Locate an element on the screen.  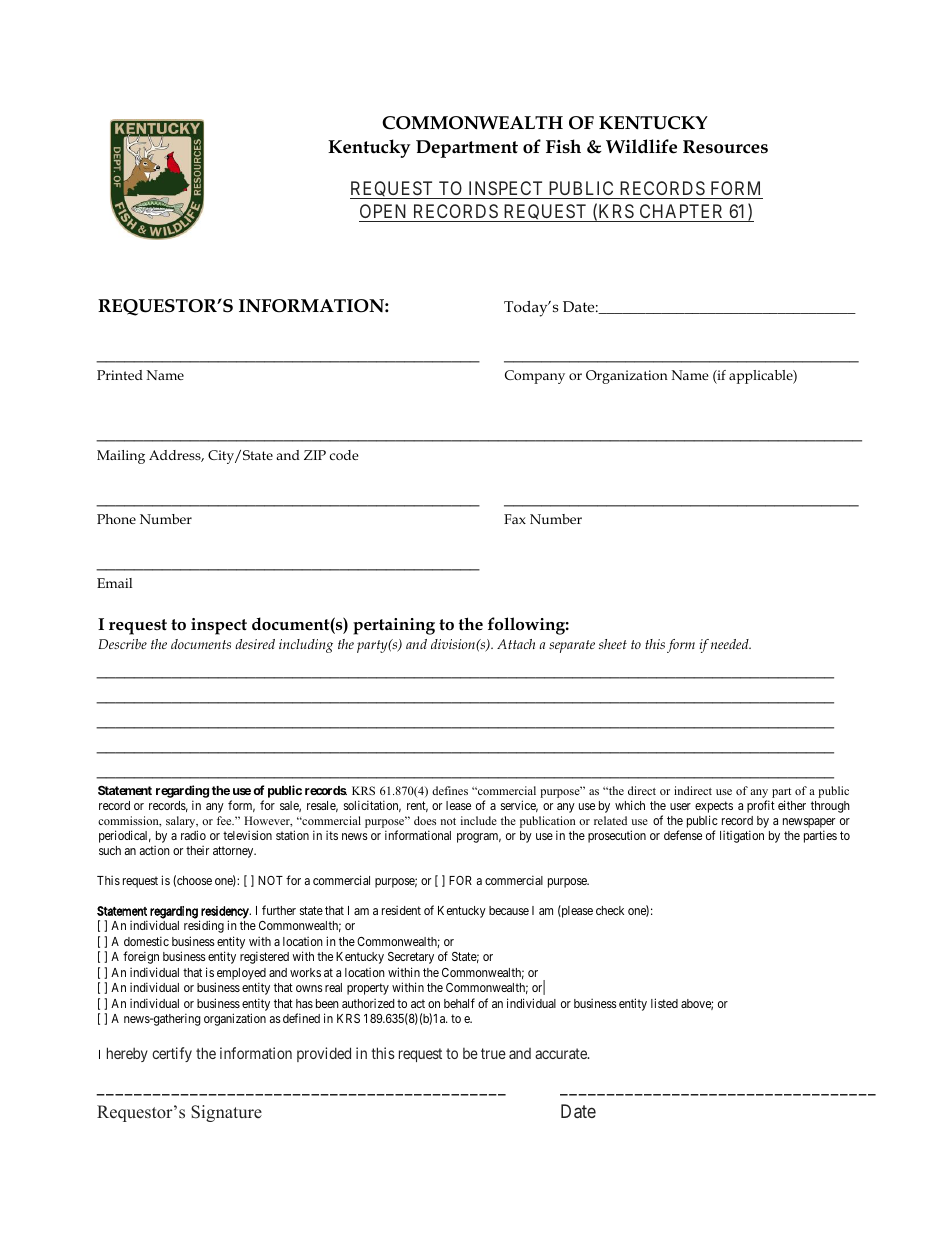
Fish is located at coordinates (563, 146).
